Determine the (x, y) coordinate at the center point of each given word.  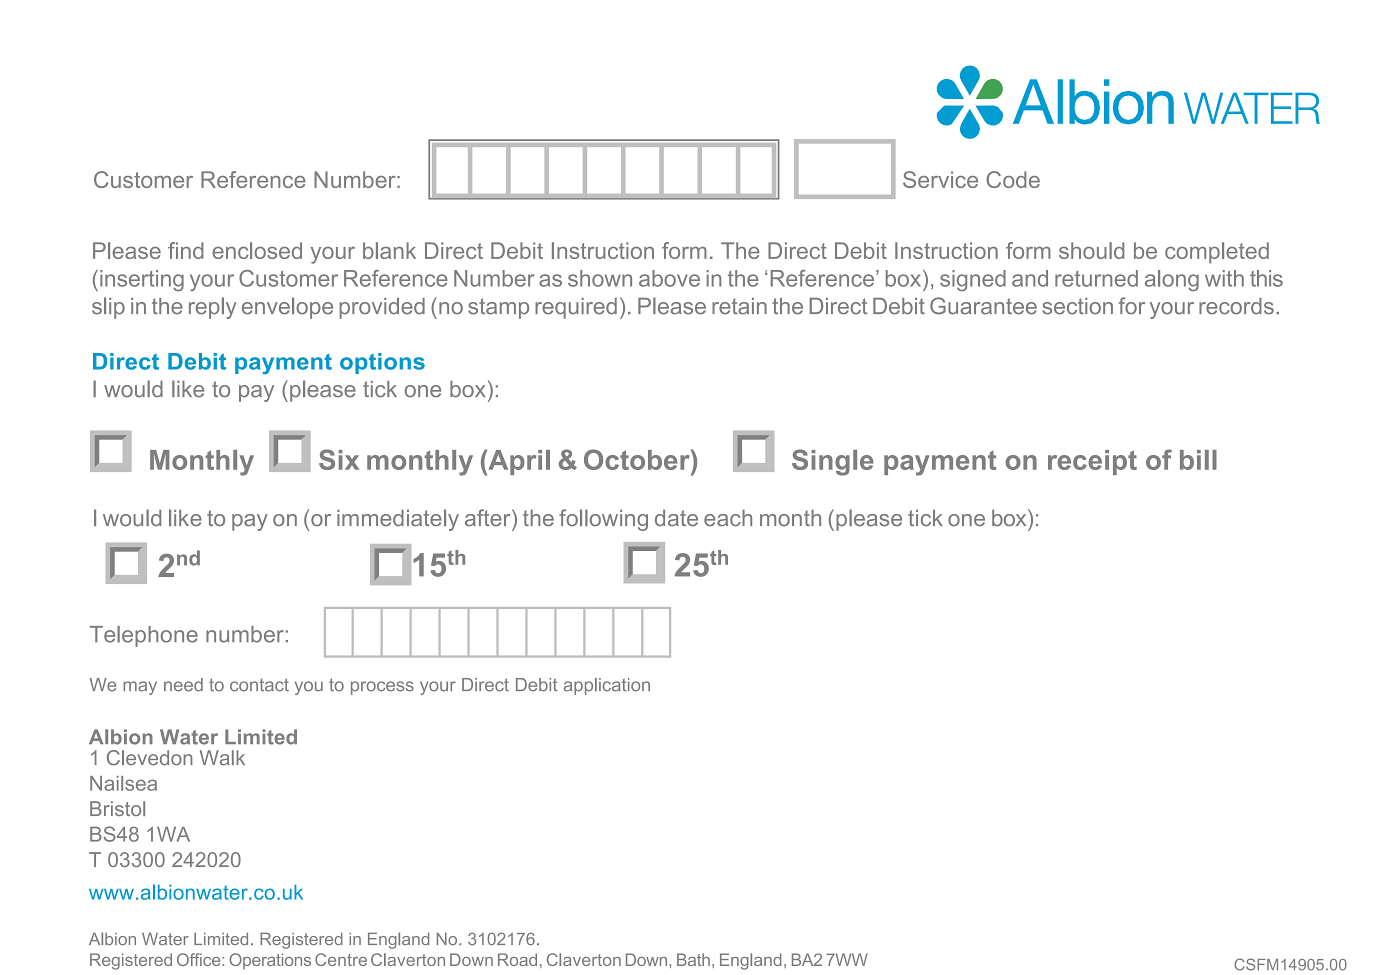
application (607, 686)
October (638, 459)
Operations (270, 961)
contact (259, 685)
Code (1013, 179)
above (669, 278)
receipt (1092, 462)
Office (200, 959)
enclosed (257, 250)
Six (339, 459)
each (728, 518)
